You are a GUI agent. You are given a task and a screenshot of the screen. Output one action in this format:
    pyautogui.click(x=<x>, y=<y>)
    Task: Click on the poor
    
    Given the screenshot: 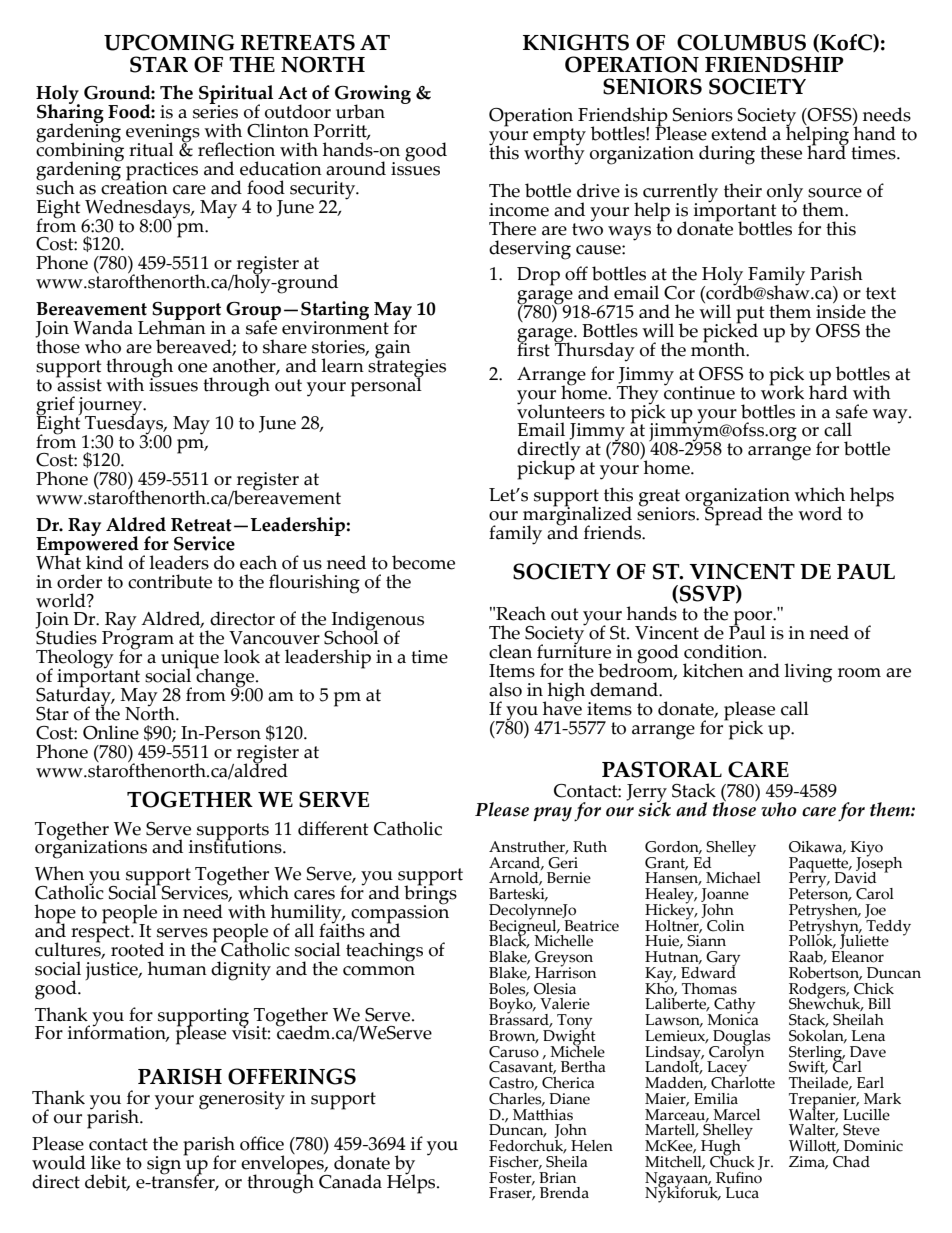 What is the action you would take?
    pyautogui.click(x=753, y=619)
